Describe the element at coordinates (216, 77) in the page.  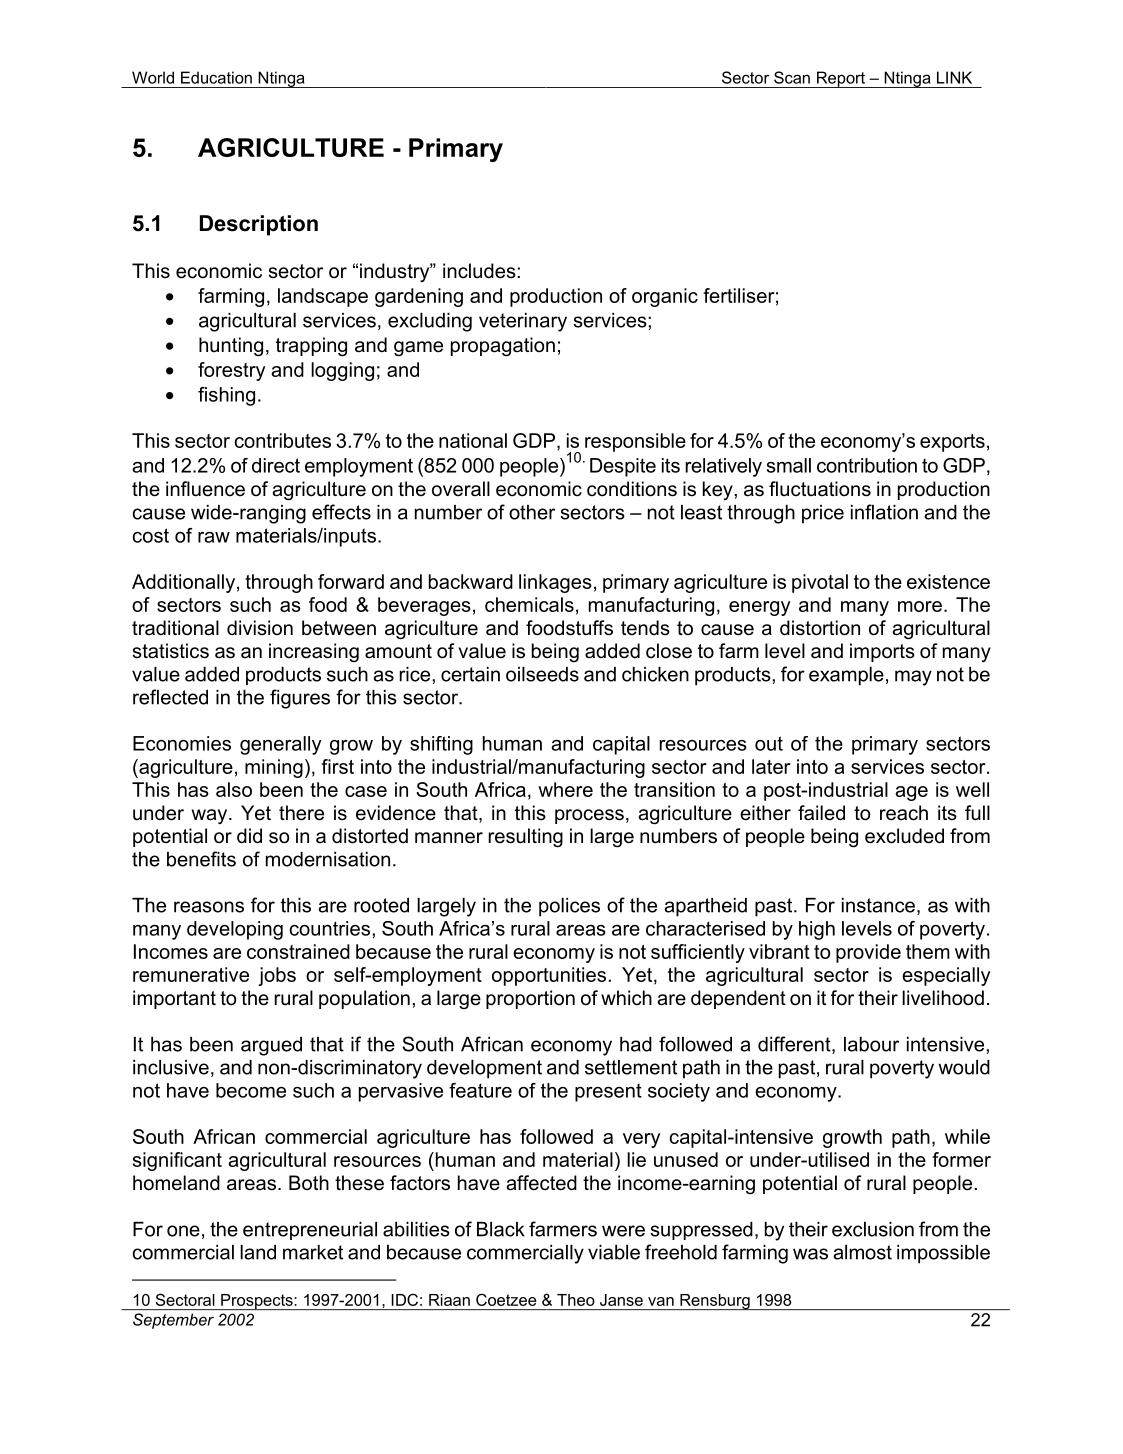
I see `Education` at that location.
